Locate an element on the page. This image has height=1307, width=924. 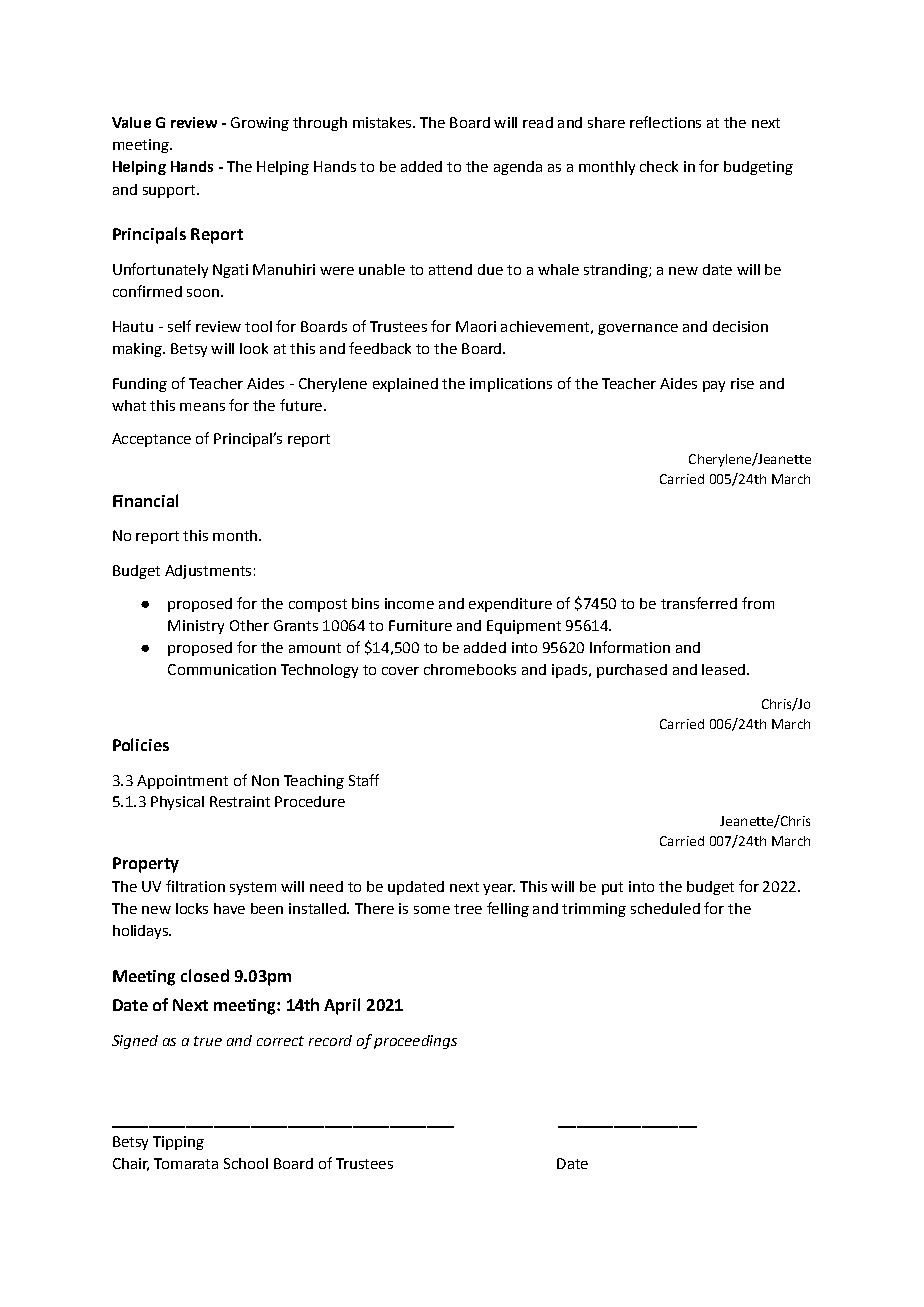
Tipping is located at coordinates (178, 1143).
